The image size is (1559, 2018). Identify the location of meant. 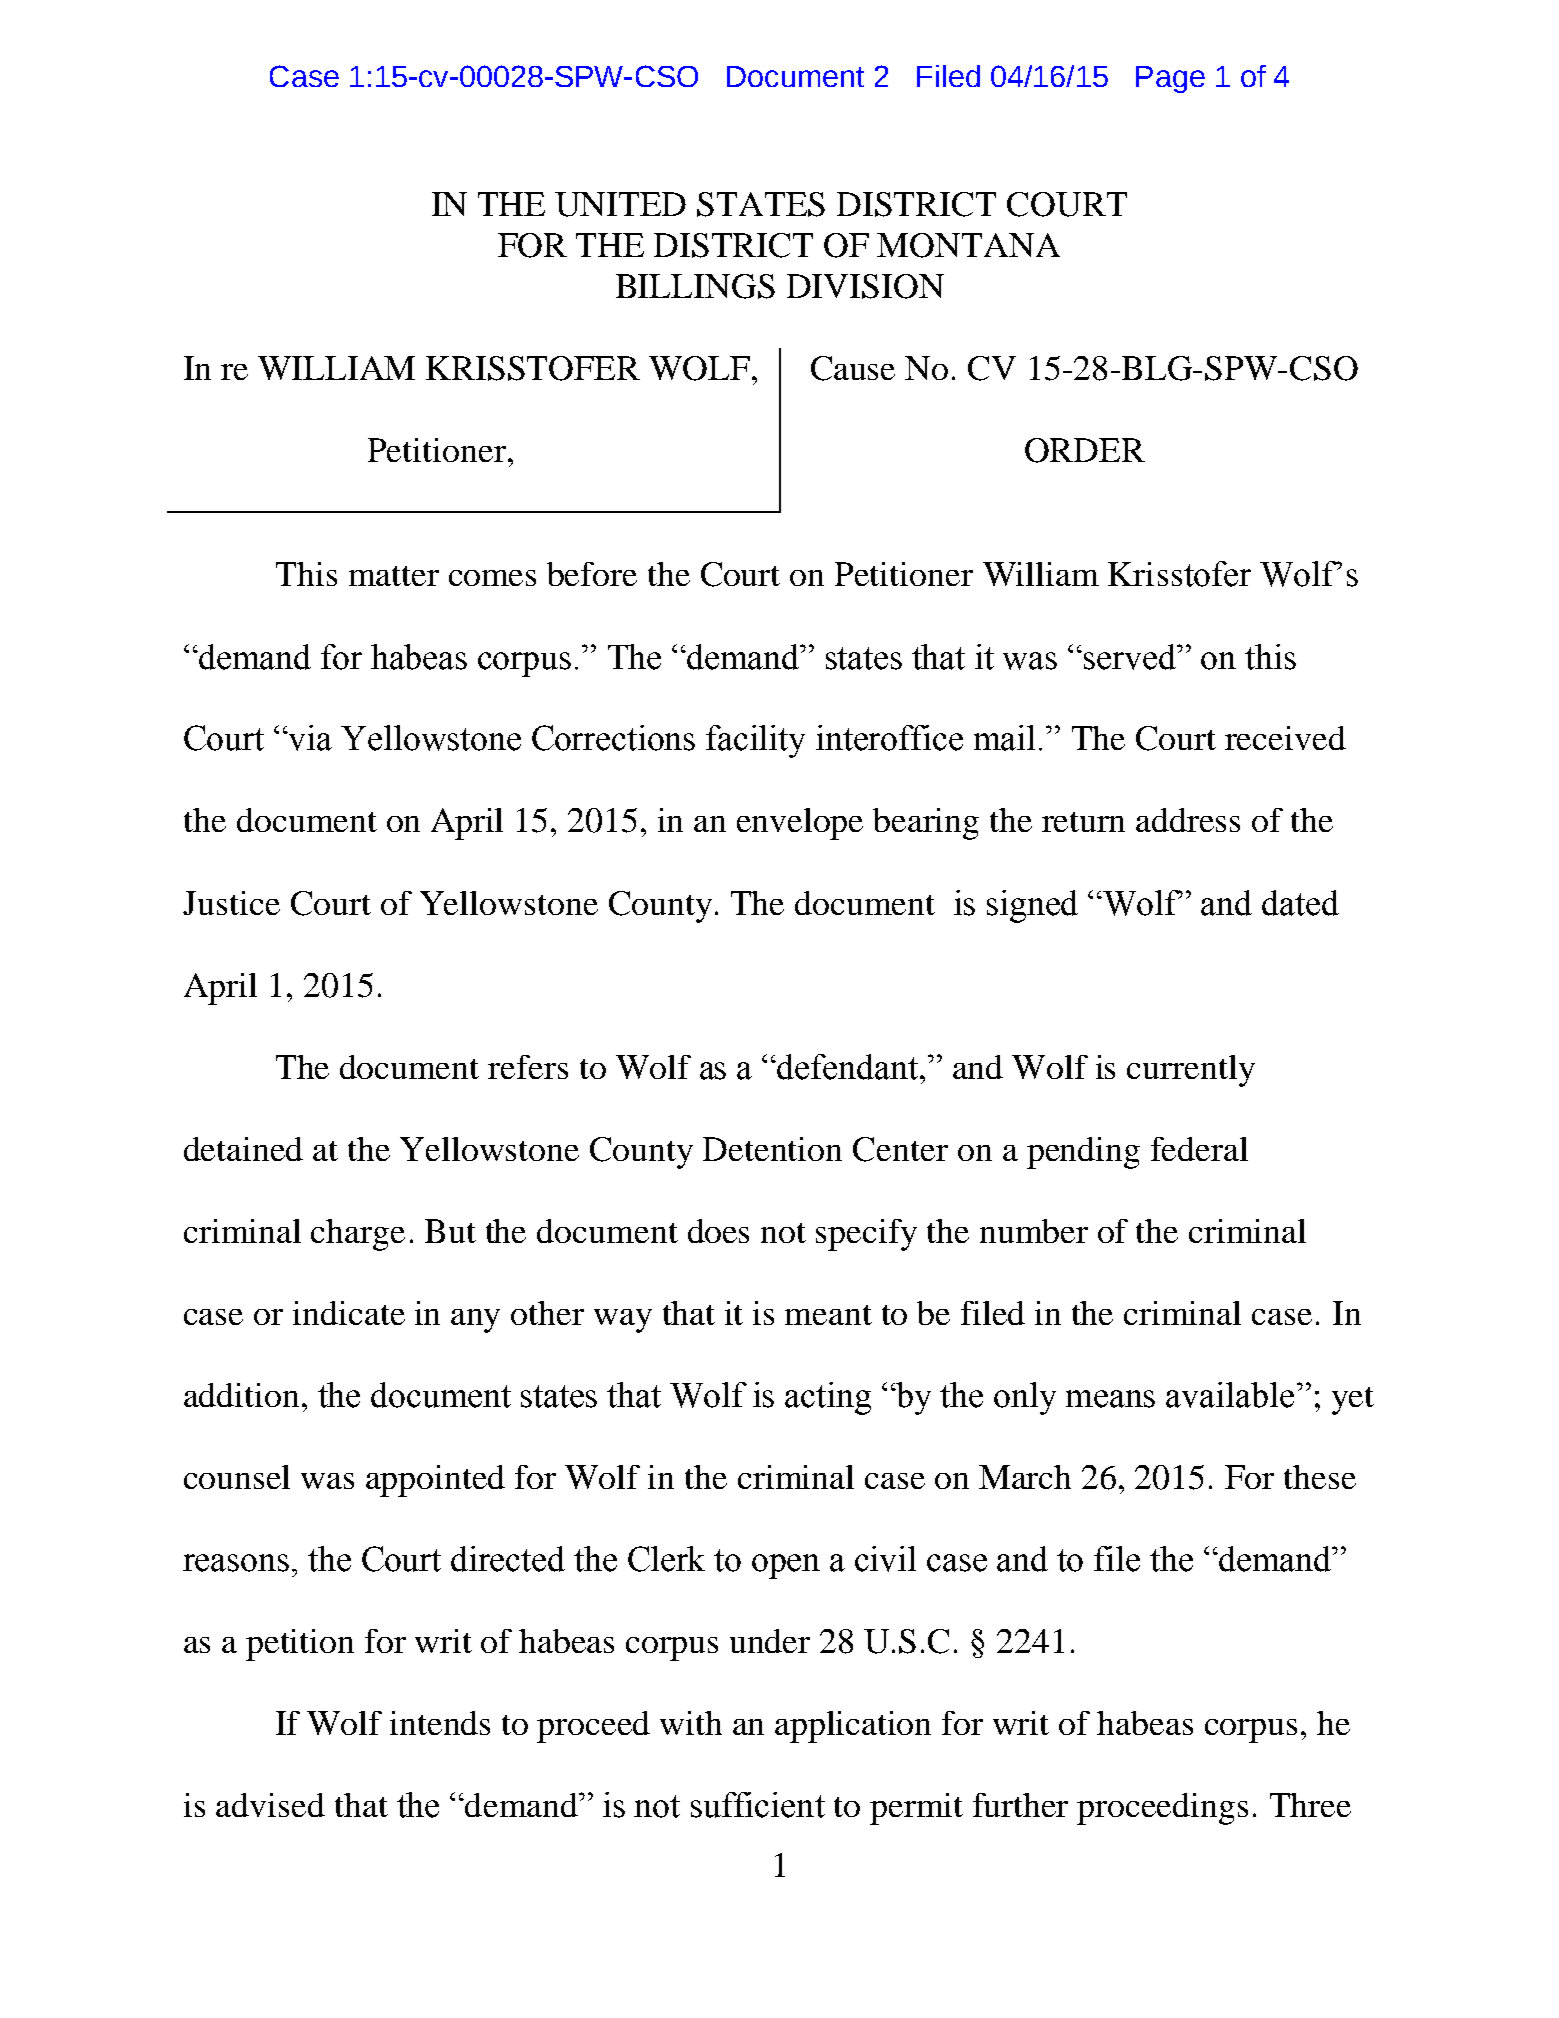
(828, 1315).
